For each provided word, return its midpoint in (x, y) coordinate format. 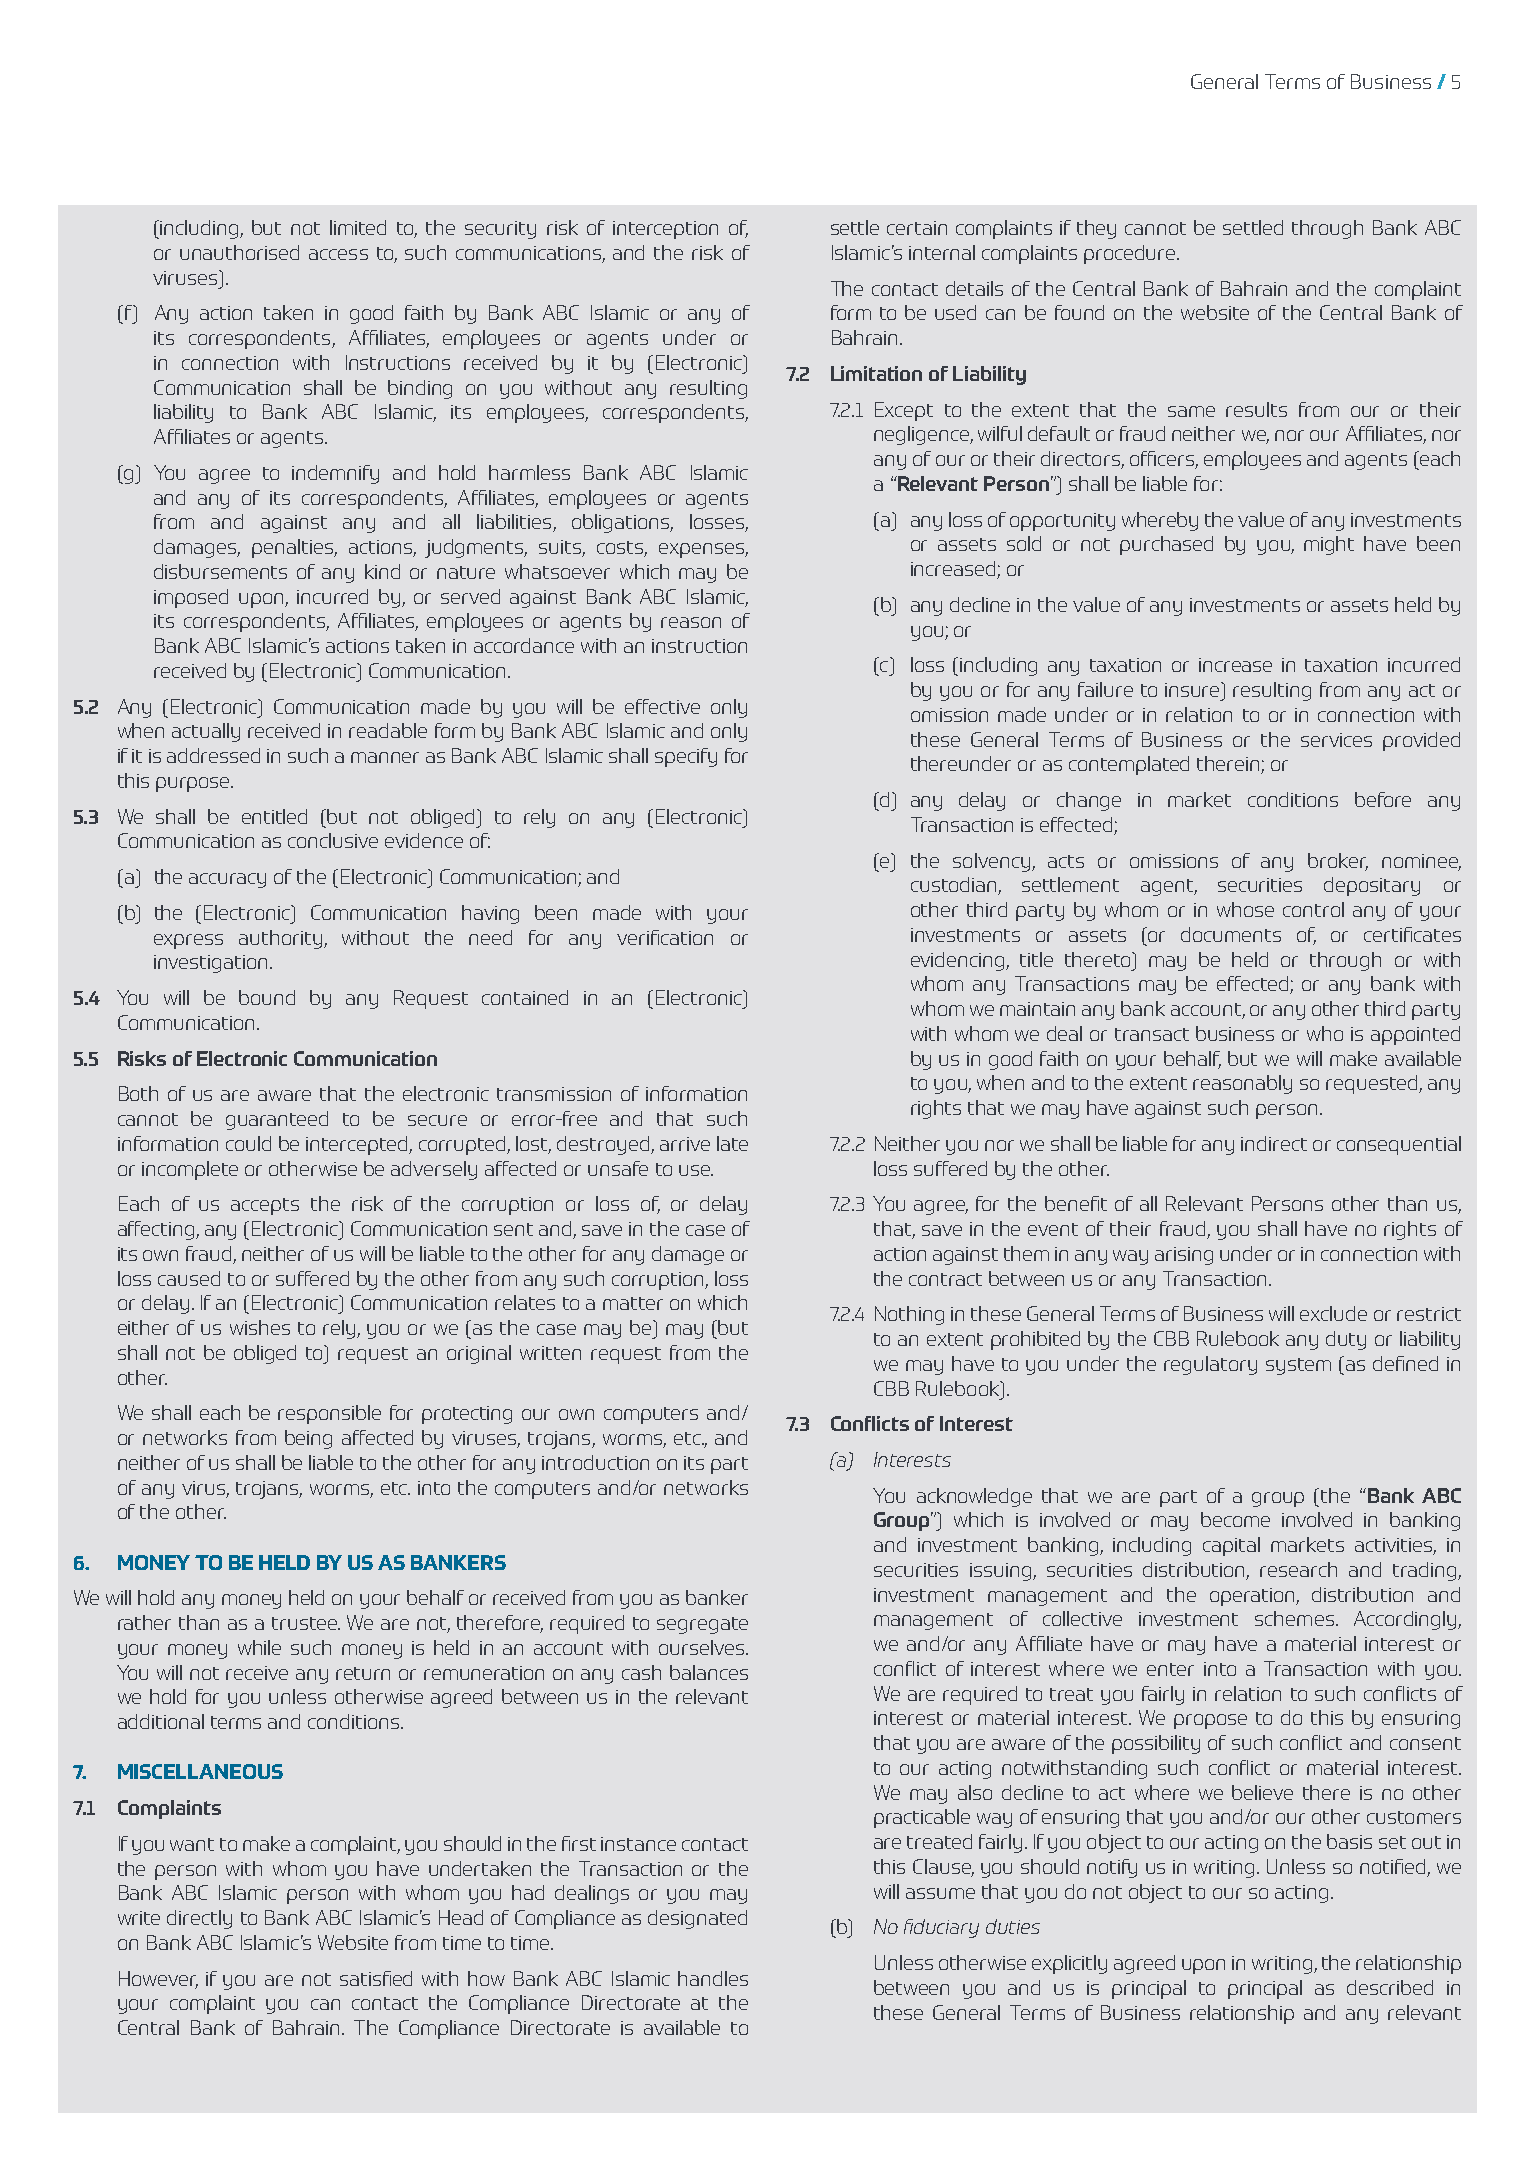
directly (199, 1919)
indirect (1274, 1143)
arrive (685, 1144)
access (338, 254)
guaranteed (277, 1120)
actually (206, 732)
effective (662, 706)
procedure (1131, 254)
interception (665, 230)
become (1235, 1519)
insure (1193, 689)
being (308, 1439)
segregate (702, 1625)
